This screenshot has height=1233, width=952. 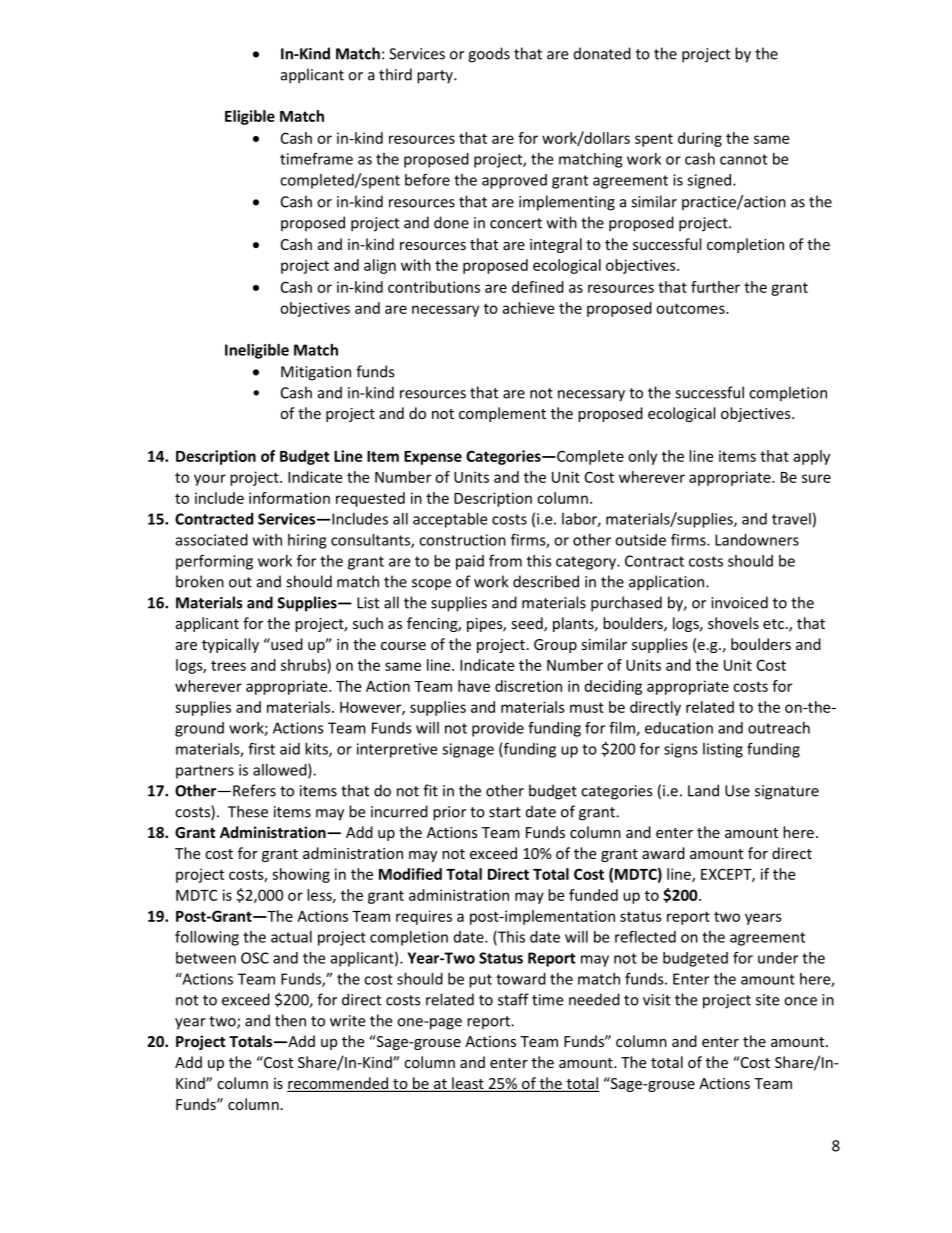 I want to click on from, so click(x=505, y=560).
